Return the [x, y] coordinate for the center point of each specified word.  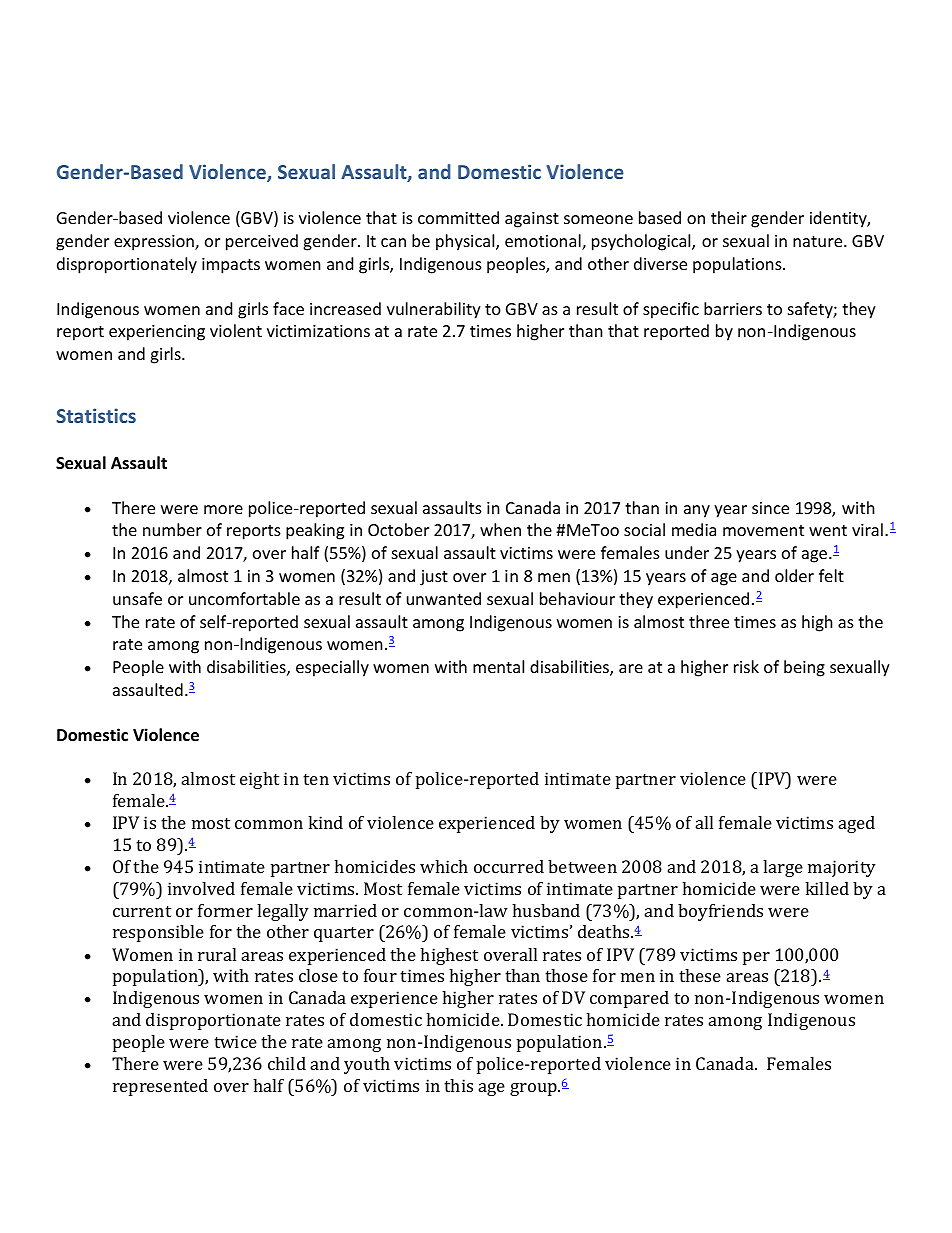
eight [259, 780]
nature [819, 241]
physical [466, 242]
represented [160, 1087]
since [770, 508]
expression [155, 243]
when [500, 529]
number [172, 529]
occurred [509, 866]
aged [857, 824]
